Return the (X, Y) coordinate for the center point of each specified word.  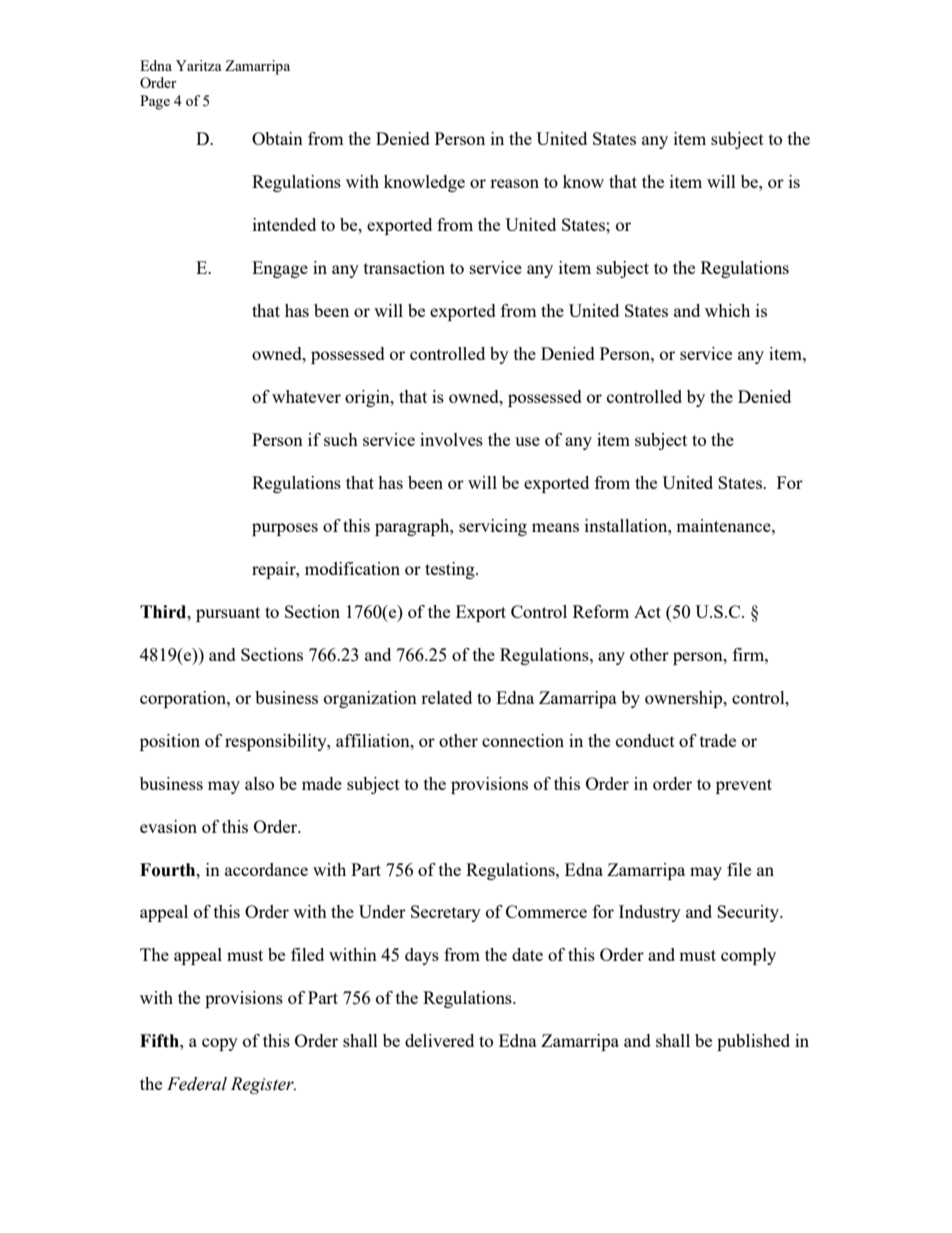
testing (451, 570)
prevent (744, 786)
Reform (601, 611)
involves (451, 439)
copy (220, 1044)
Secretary (446, 913)
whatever (306, 396)
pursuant (228, 614)
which (727, 310)
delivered (439, 1040)
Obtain (277, 138)
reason (514, 183)
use (527, 441)
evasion (168, 826)
